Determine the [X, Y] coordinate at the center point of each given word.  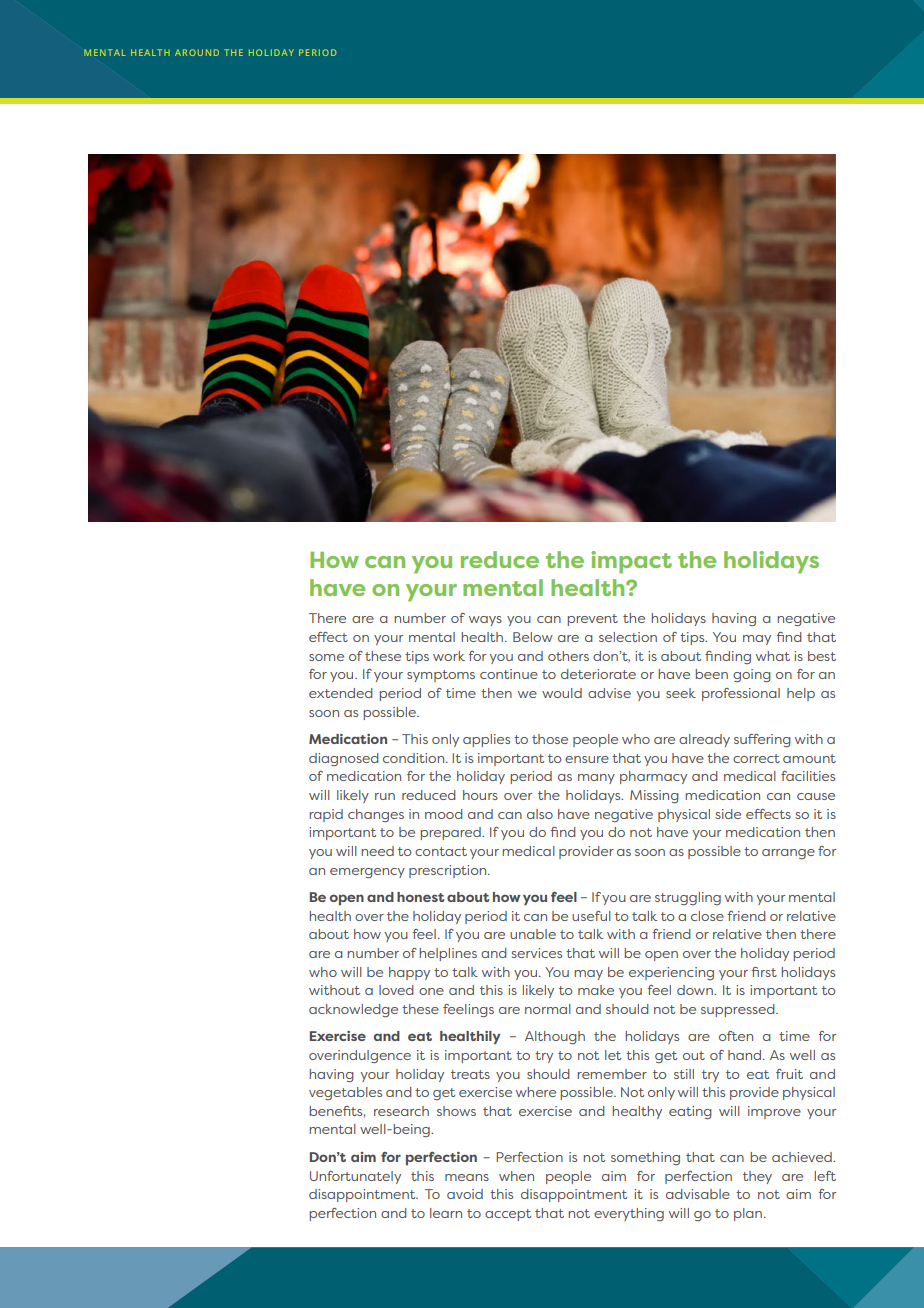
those [550, 739]
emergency [367, 873]
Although [555, 1038]
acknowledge [353, 1011]
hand [746, 1055]
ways [485, 621]
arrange [788, 854]
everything [629, 1214]
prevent [592, 620]
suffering [762, 741]
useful [591, 916]
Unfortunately [355, 1177]
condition [415, 758]
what [773, 656]
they [757, 1177]
